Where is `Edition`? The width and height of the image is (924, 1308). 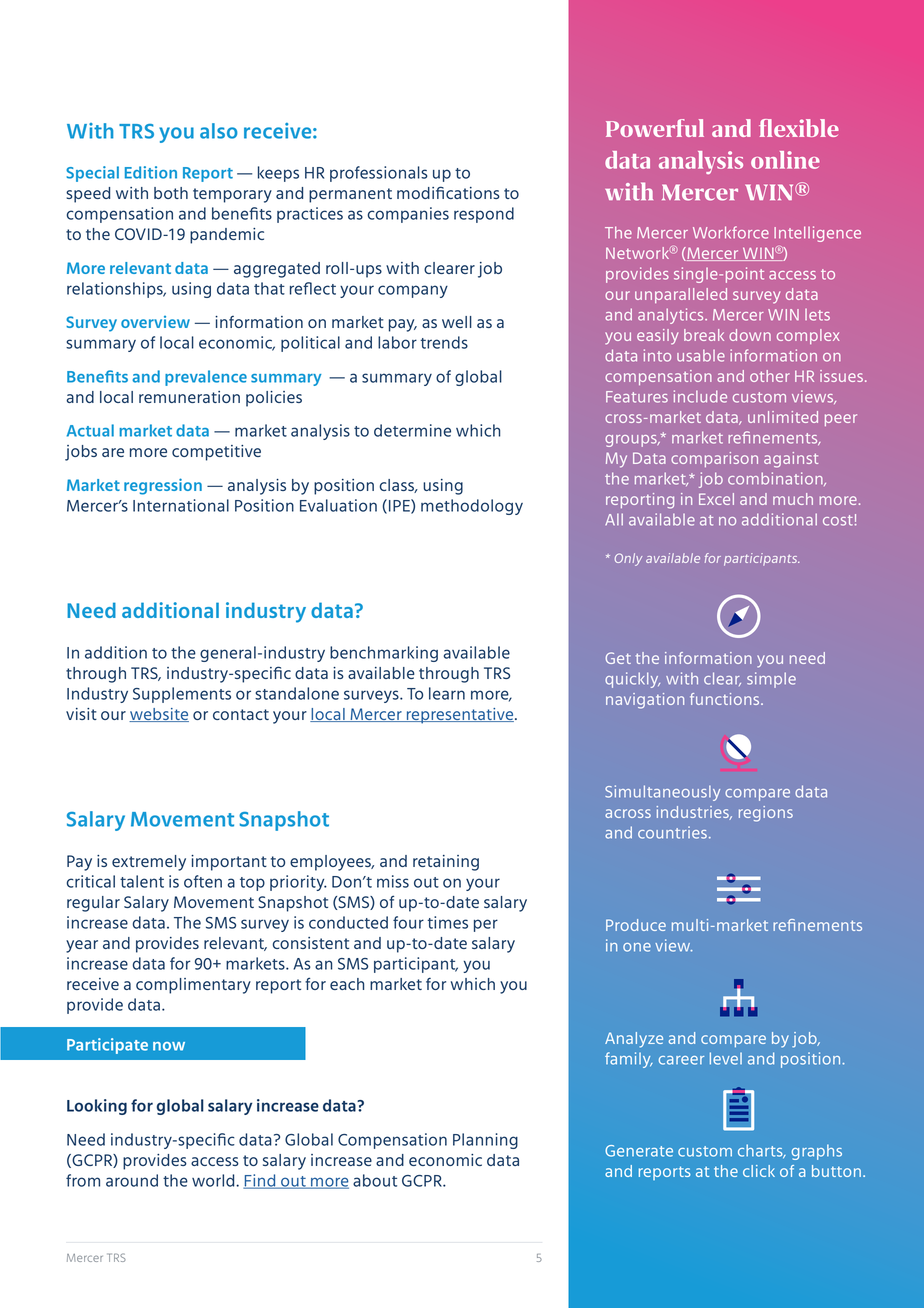 Edition is located at coordinates (151, 172).
